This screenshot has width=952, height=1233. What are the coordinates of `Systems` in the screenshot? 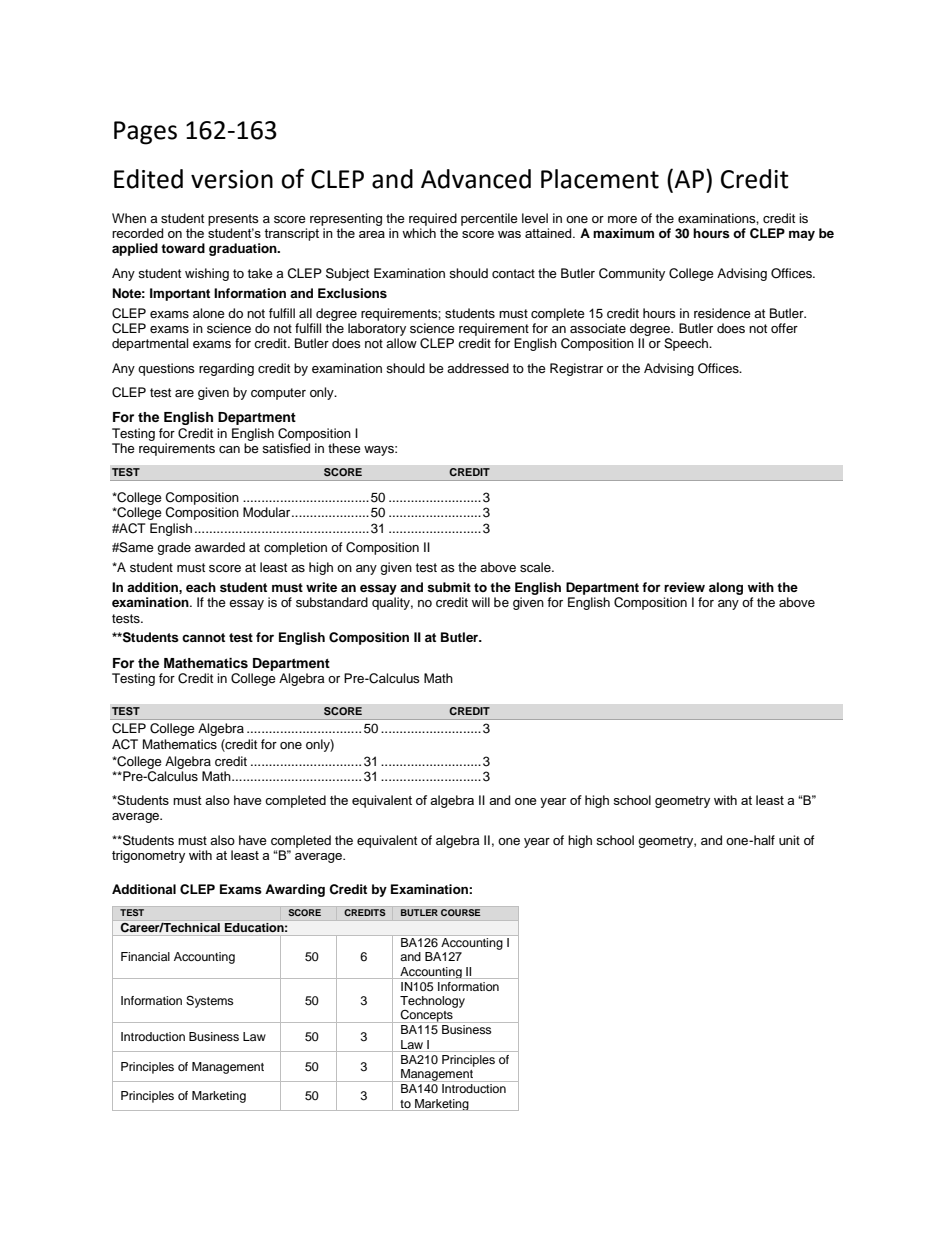 It's located at (210, 1002).
